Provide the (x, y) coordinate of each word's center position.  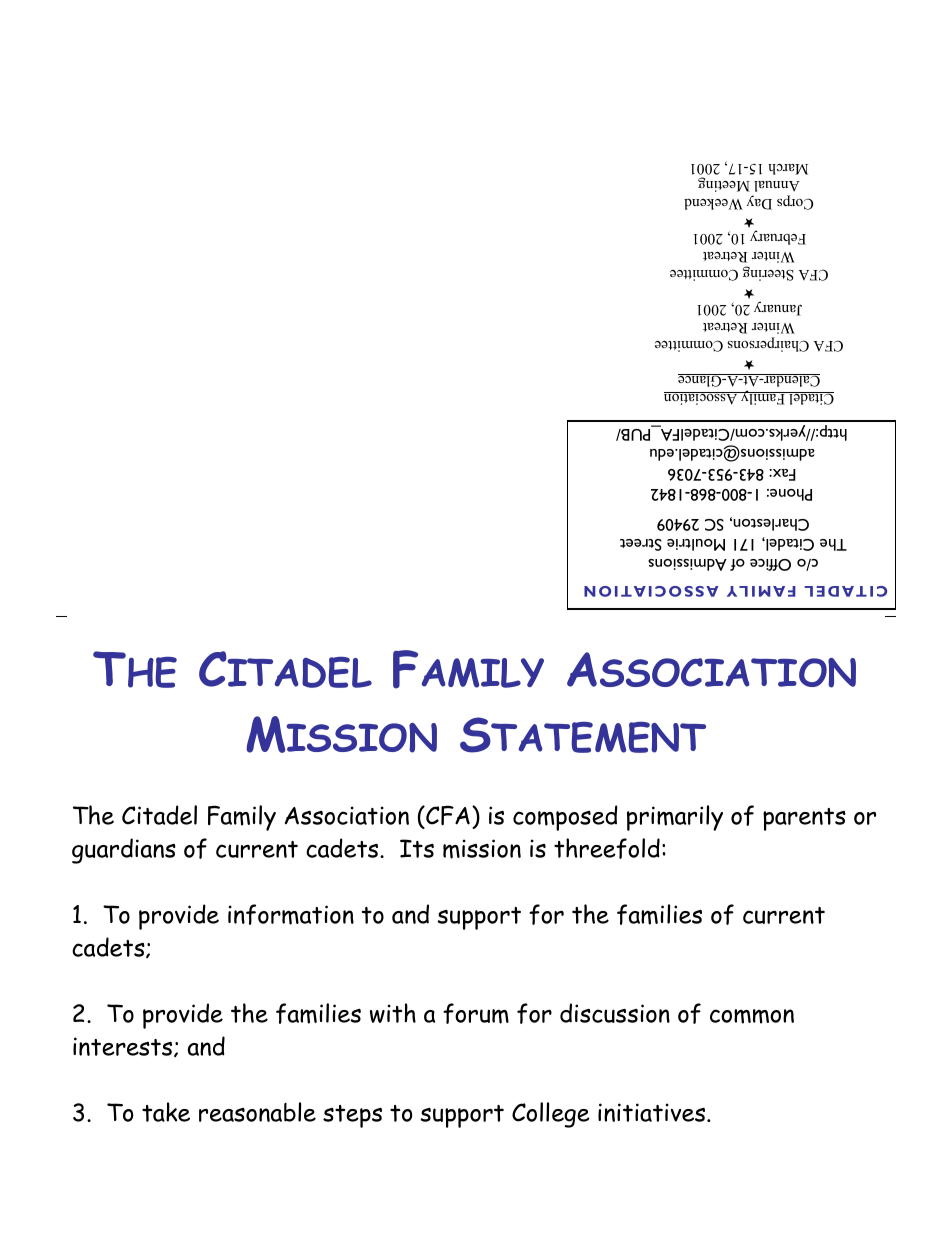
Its (417, 848)
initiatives (653, 1112)
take (166, 1112)
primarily (675, 818)
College (551, 1115)
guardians (124, 851)
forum (476, 1013)
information (291, 914)
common (752, 1016)
